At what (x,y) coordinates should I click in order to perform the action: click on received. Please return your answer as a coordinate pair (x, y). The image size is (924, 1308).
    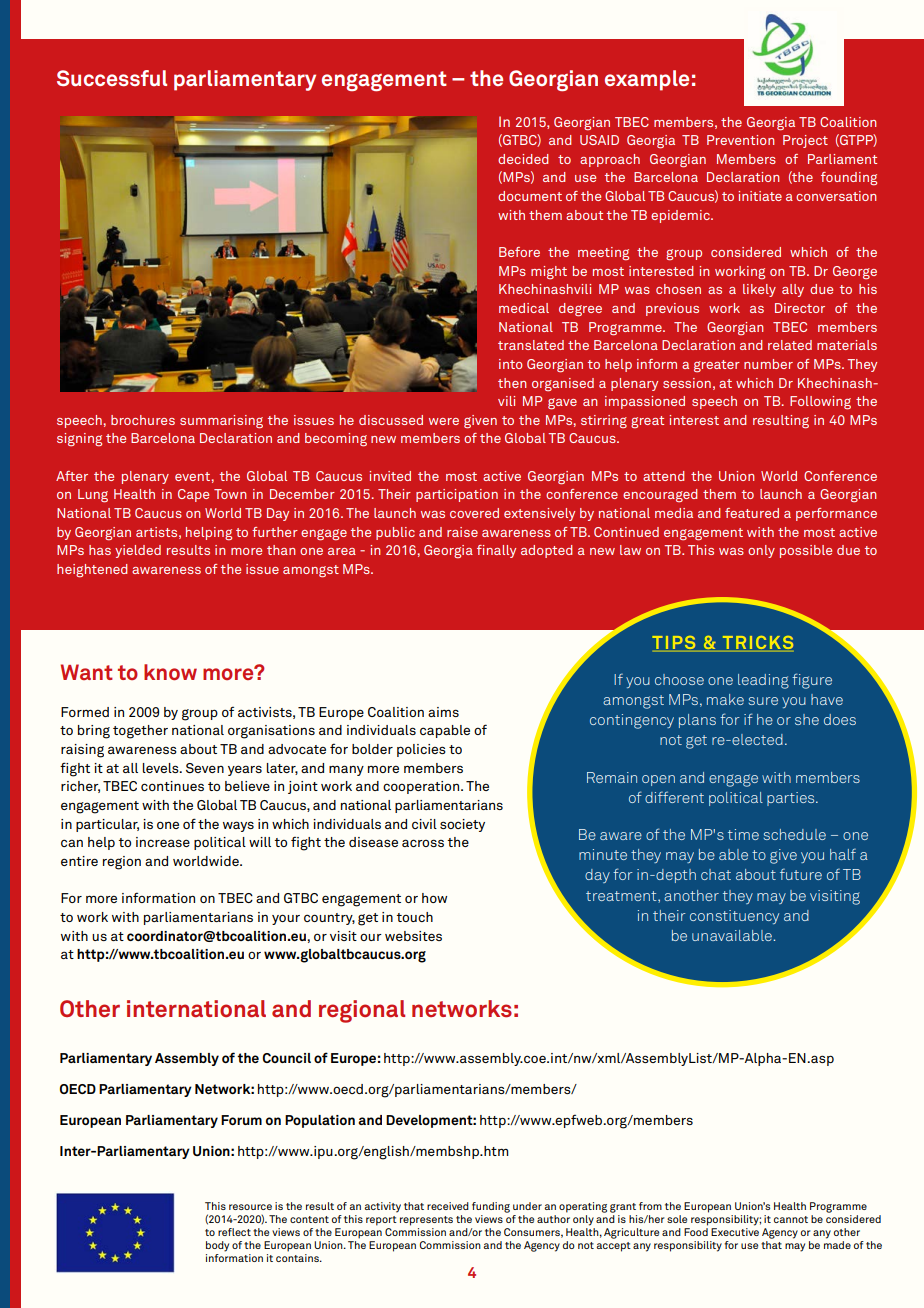
    Looking at the image, I should click on (448, 1206).
